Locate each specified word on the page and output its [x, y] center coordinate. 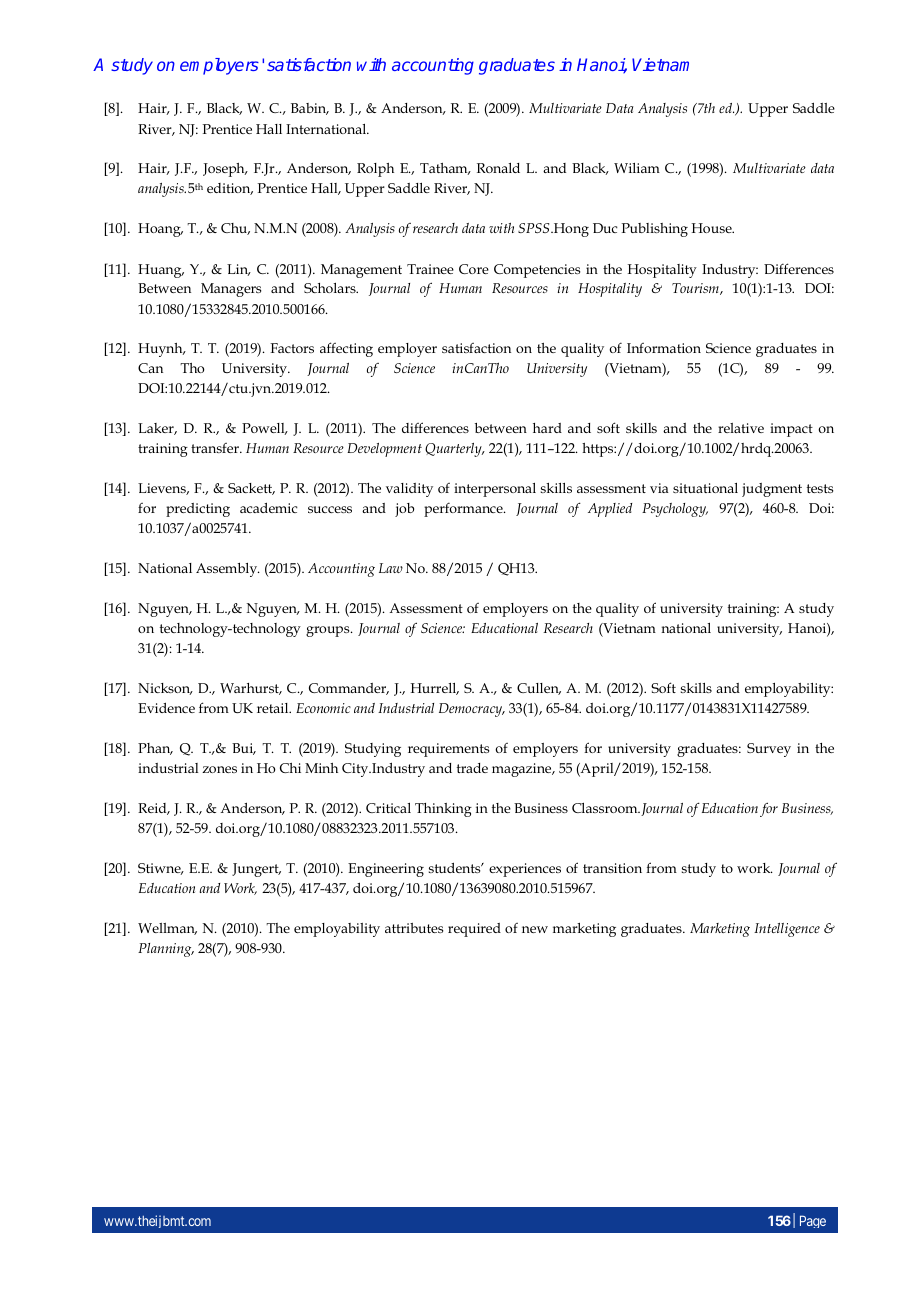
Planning [166, 950]
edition [230, 189]
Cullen [539, 689]
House [713, 228]
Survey [769, 750]
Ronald [498, 168]
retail [274, 708]
